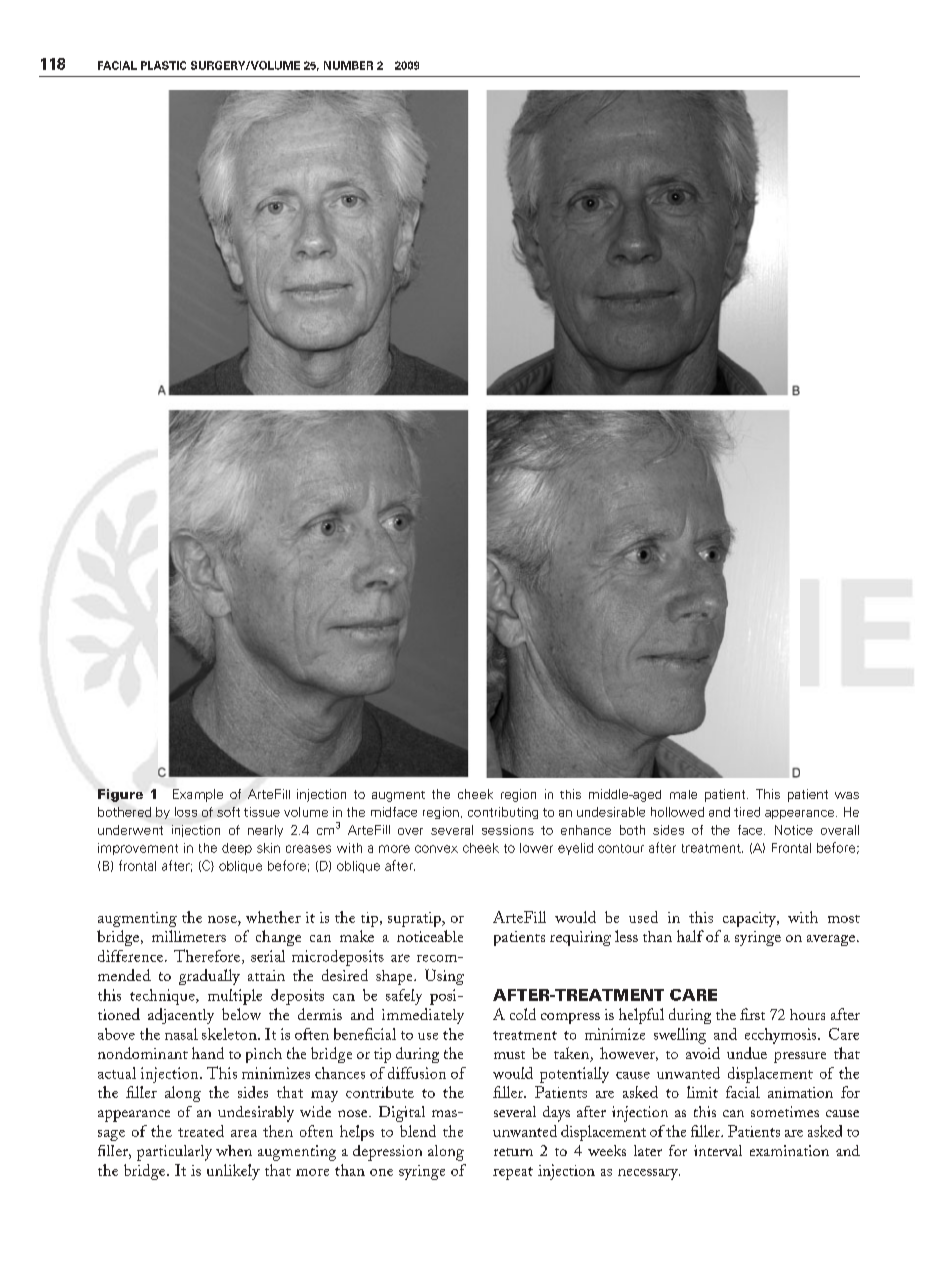 This page has width=952, height=1275. What do you see at coordinates (677, 812) in the page?
I see `hollowed` at bounding box center [677, 812].
